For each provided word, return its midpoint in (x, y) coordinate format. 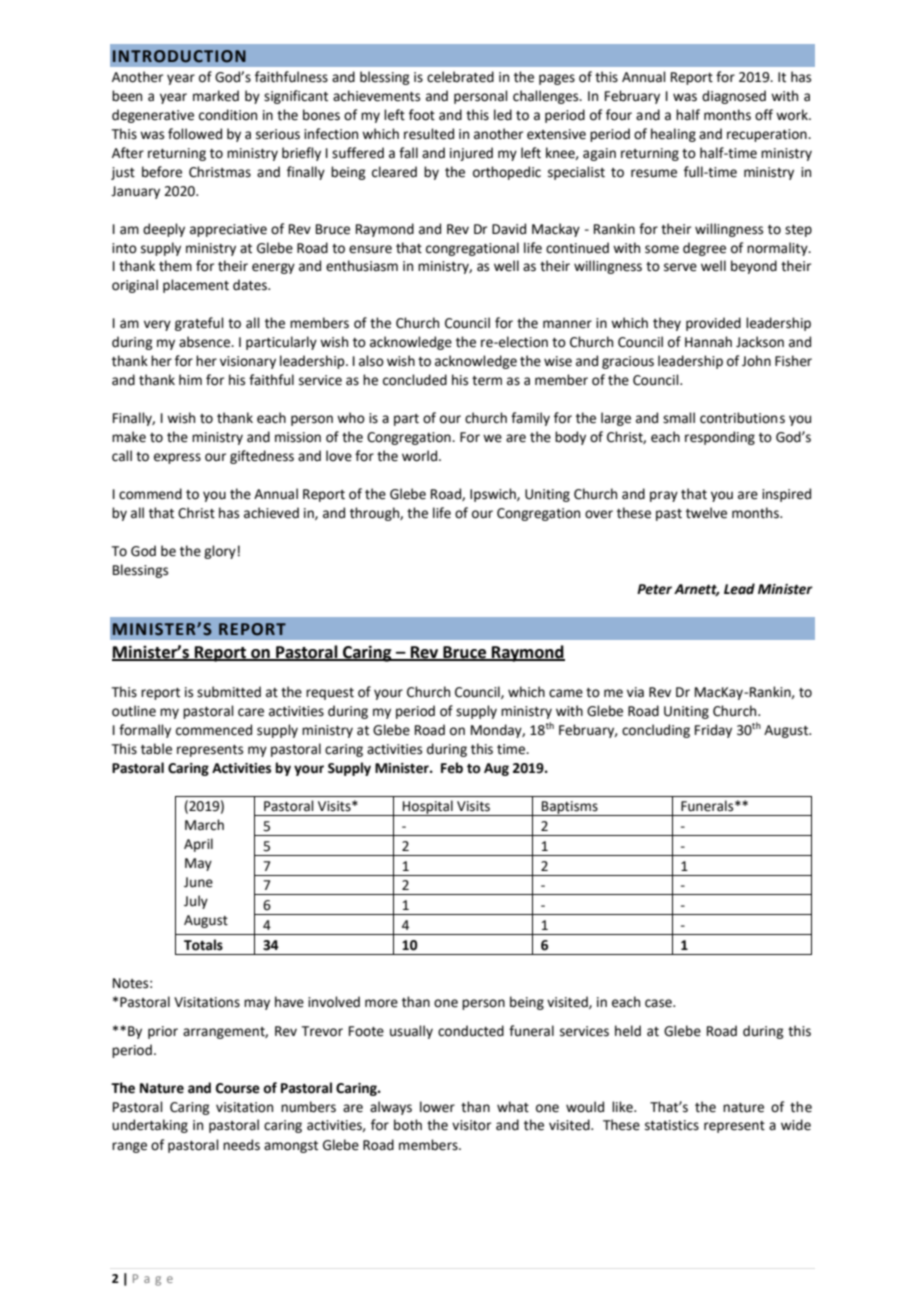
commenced (214, 730)
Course (238, 1088)
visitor (471, 1125)
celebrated (460, 77)
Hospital (428, 808)
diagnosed (734, 97)
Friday (713, 731)
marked (216, 96)
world (421, 456)
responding (720, 438)
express (177, 458)
